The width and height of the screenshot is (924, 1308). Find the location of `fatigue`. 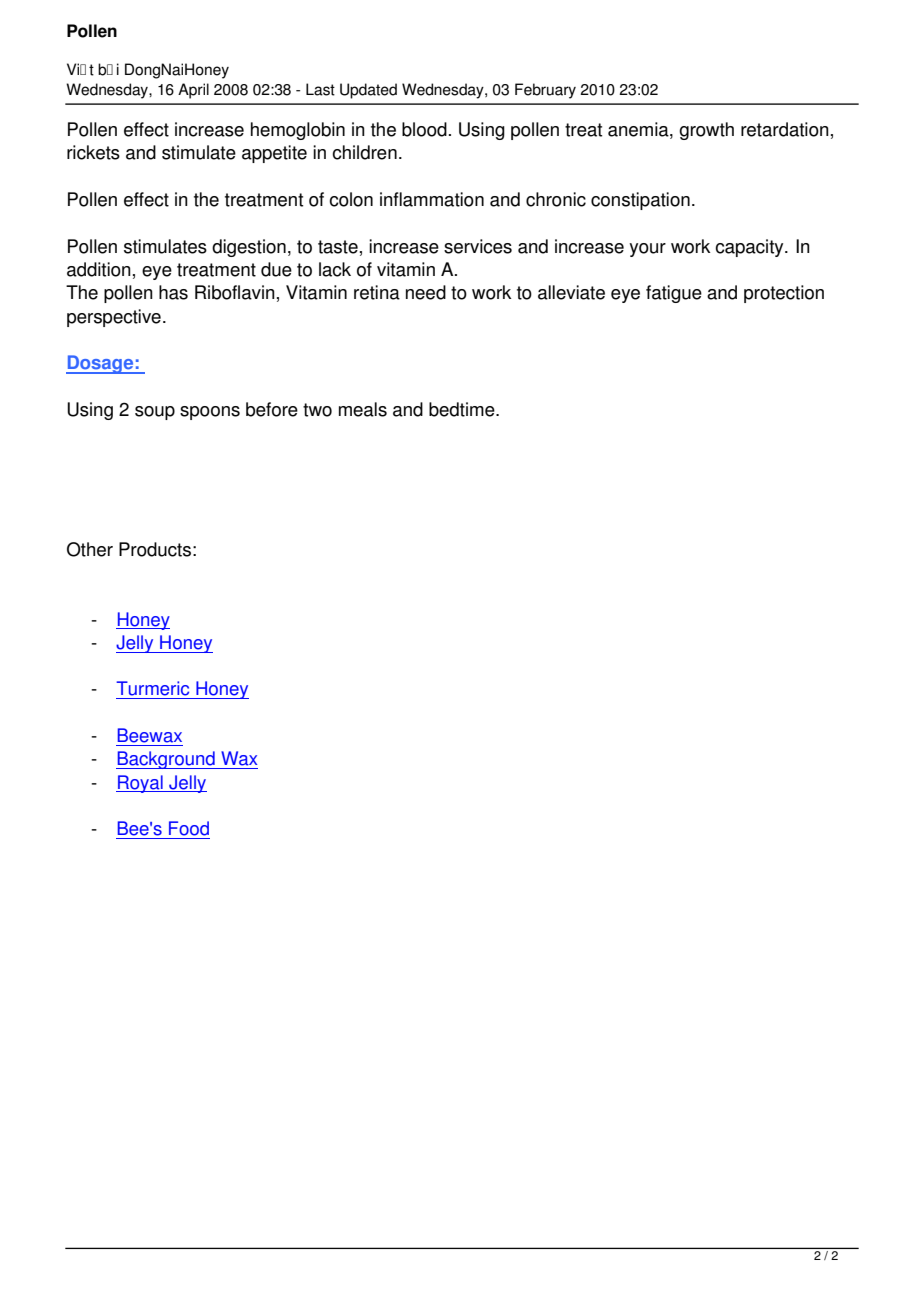

fatigue is located at coordinates (674, 294).
